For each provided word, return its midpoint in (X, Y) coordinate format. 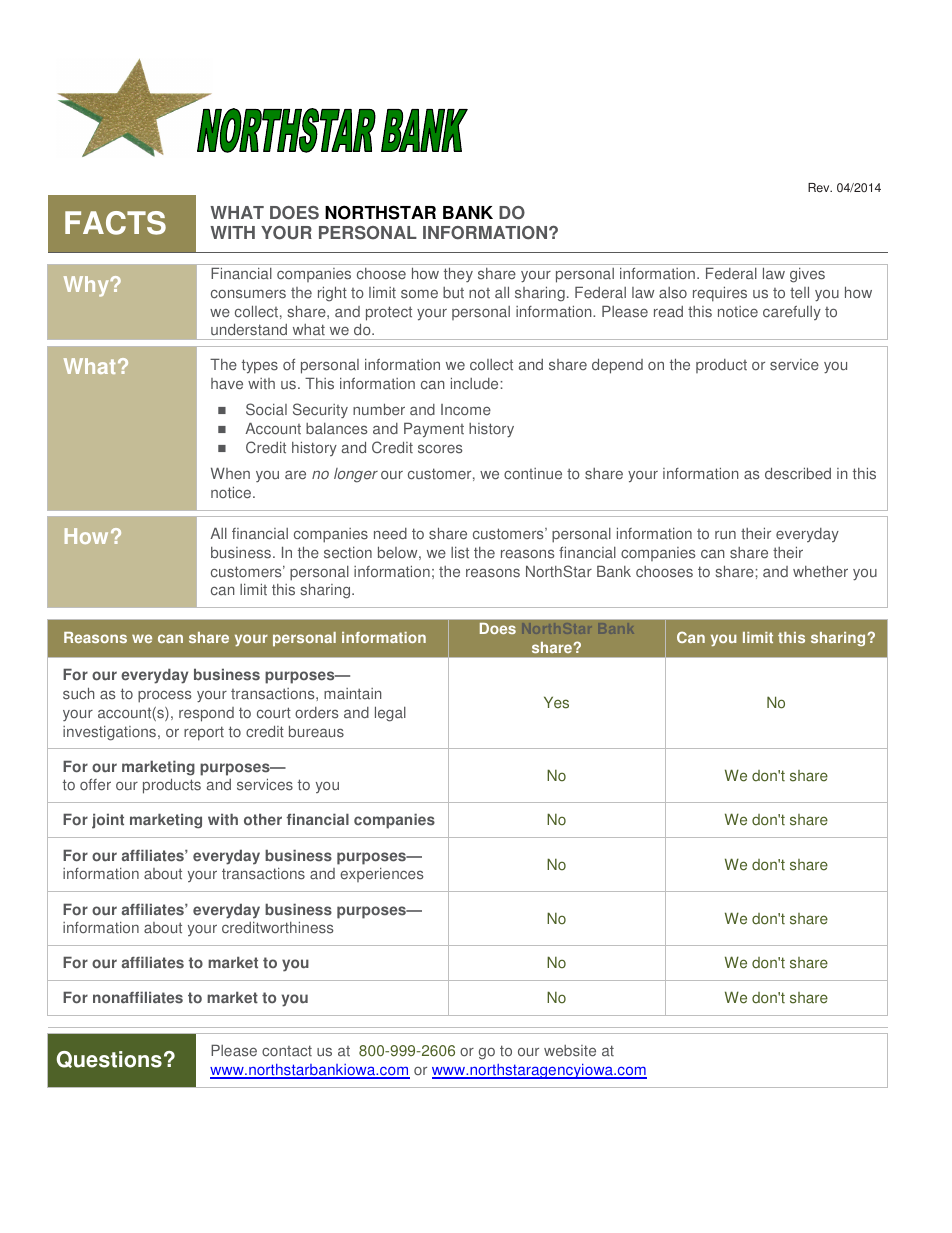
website (570, 1051)
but (453, 293)
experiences (381, 875)
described (798, 473)
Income (466, 410)
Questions (109, 1059)
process (164, 696)
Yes (556, 702)
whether (820, 571)
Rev (820, 188)
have (227, 384)
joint (108, 821)
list (460, 553)
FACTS (115, 223)
